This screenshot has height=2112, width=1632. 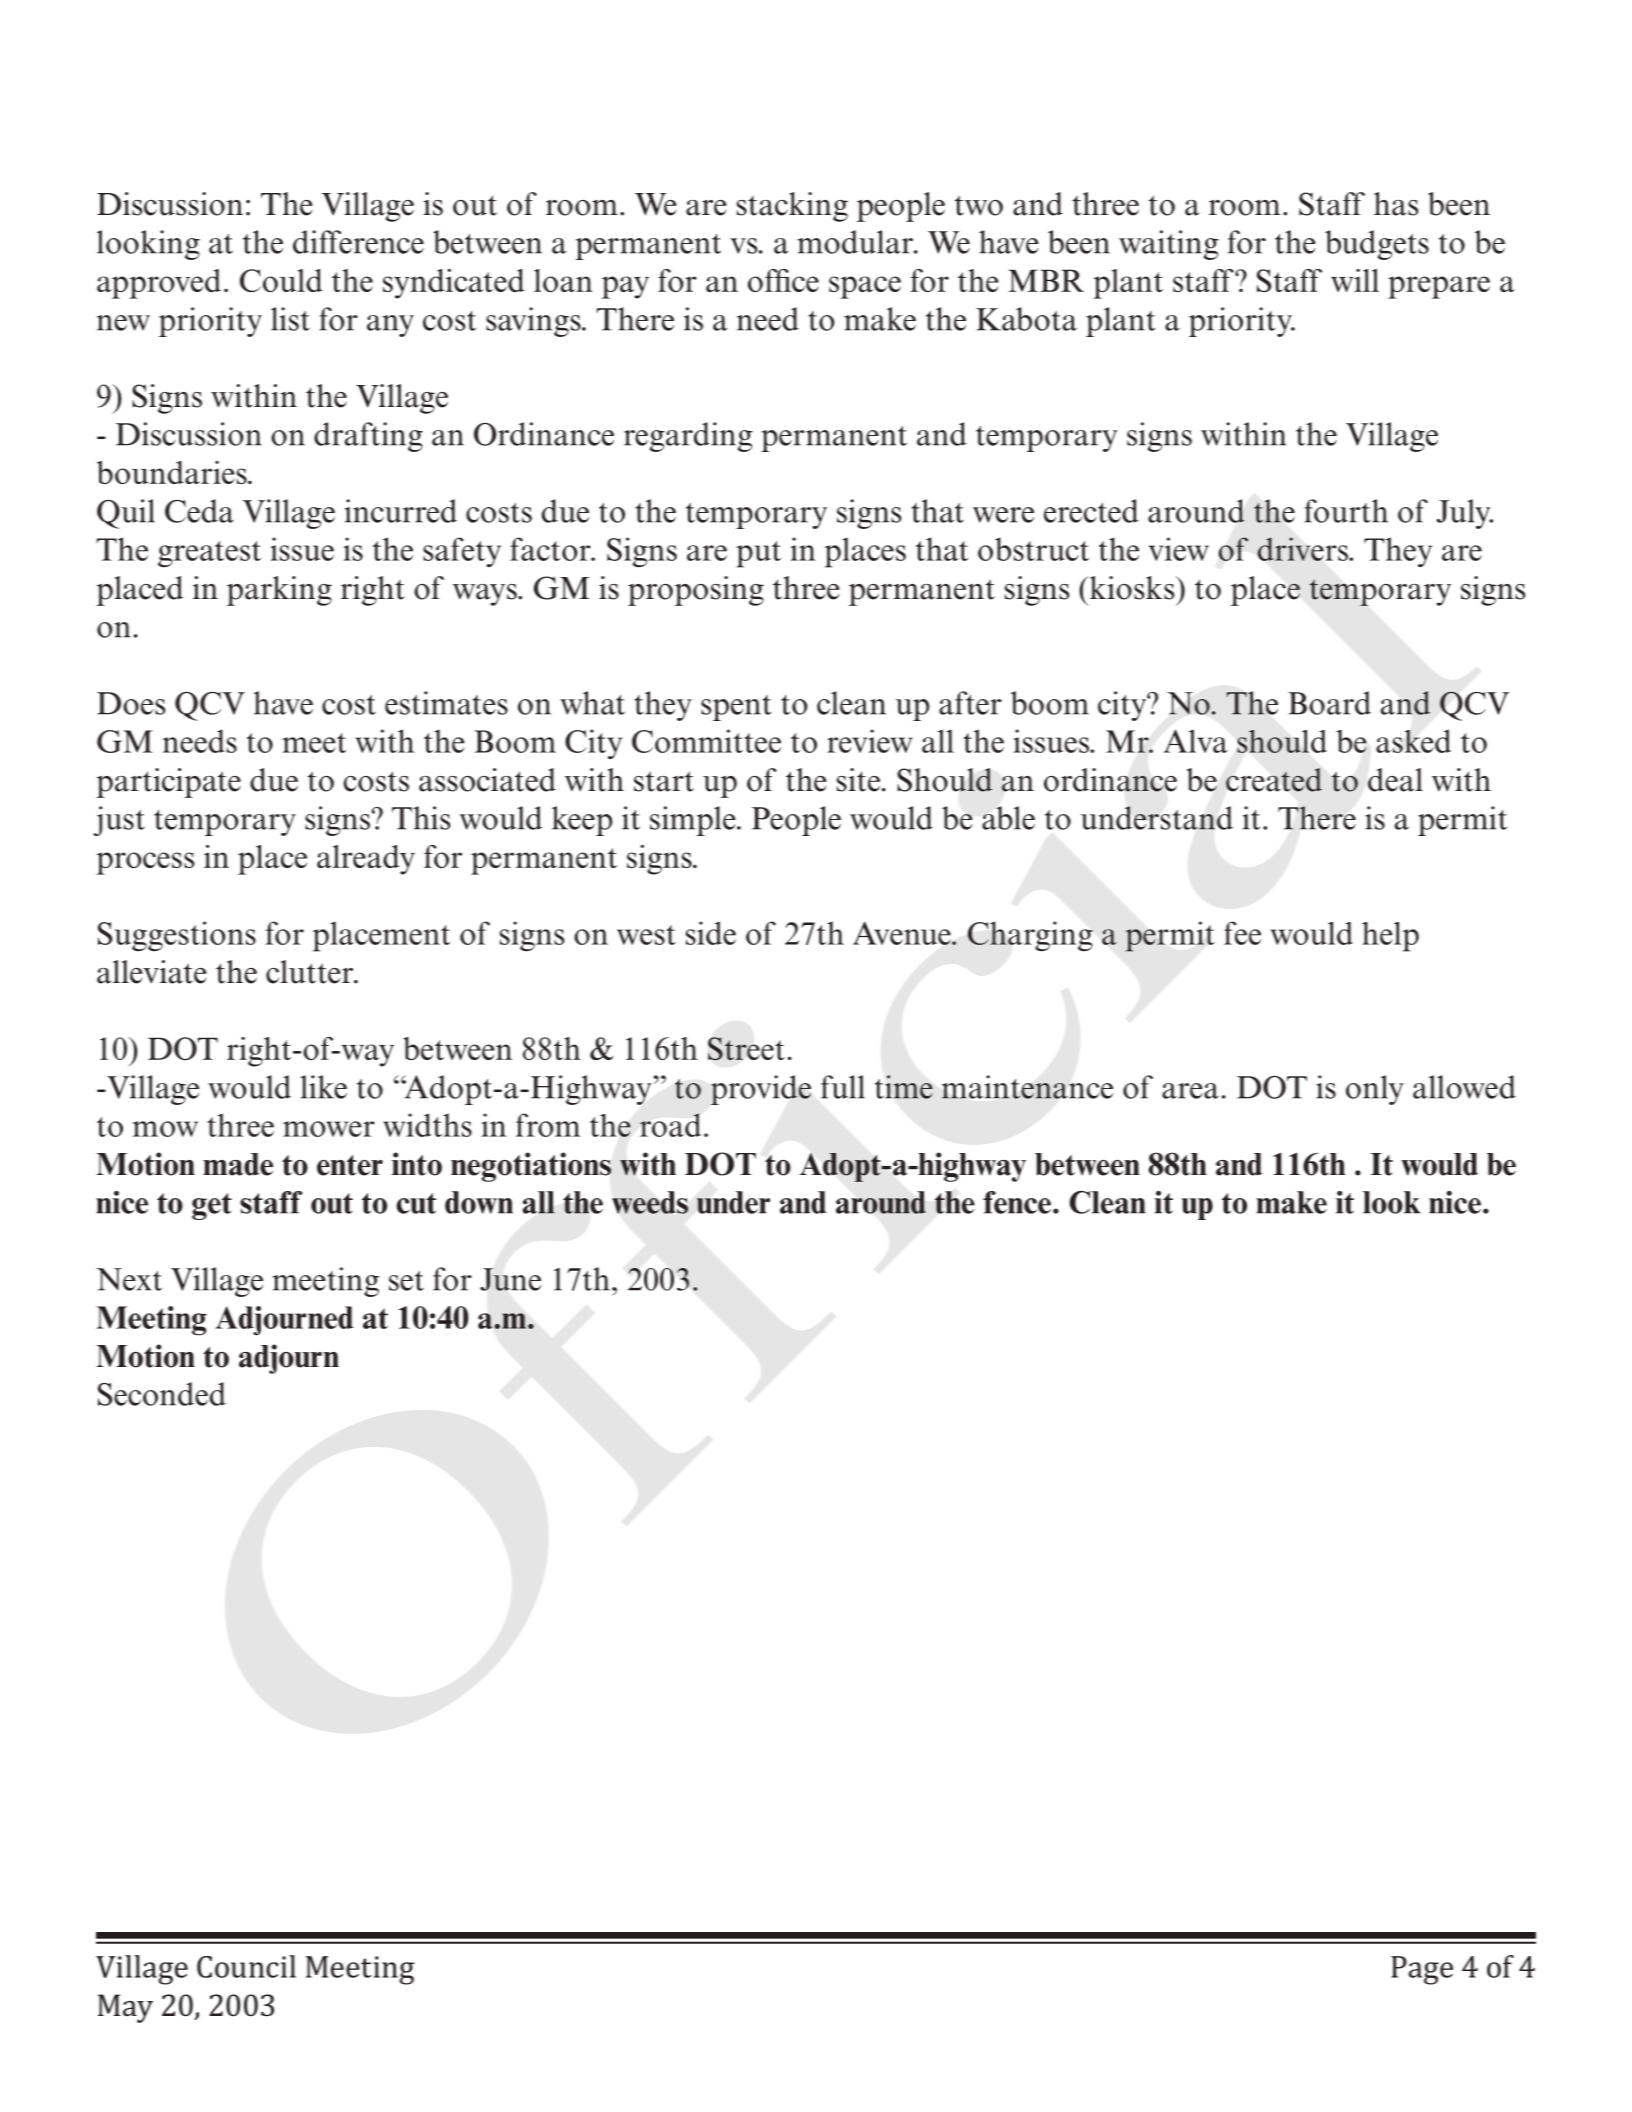 I want to click on side, so click(x=711, y=933).
